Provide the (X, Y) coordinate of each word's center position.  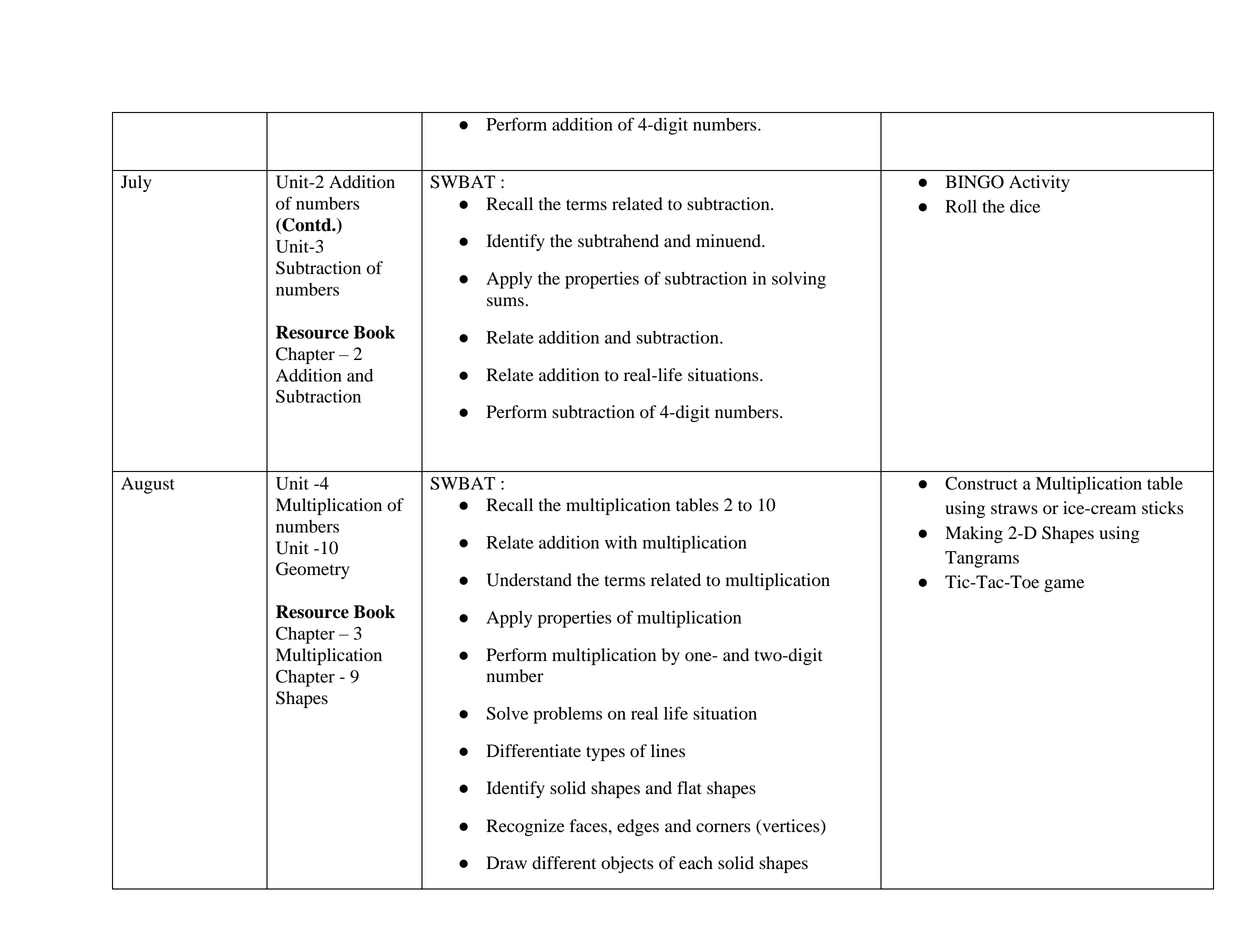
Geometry (313, 570)
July (136, 183)
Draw (506, 863)
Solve (507, 713)
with (621, 542)
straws (1014, 509)
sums (505, 302)
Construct (981, 483)
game (1064, 585)
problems (567, 715)
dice (1025, 206)
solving (799, 280)
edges (638, 827)
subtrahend (618, 241)
